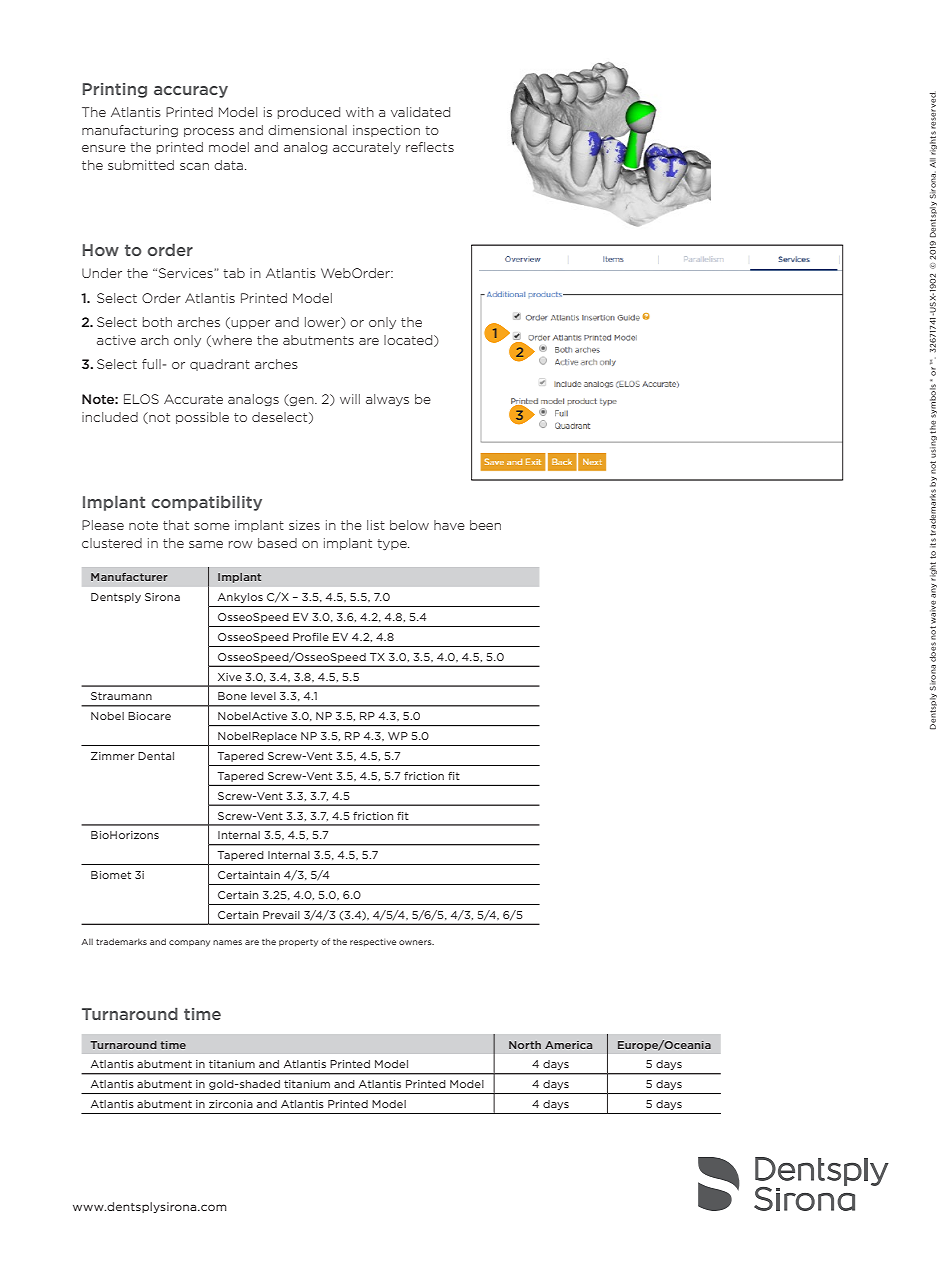  What do you see at coordinates (129, 577) in the page?
I see `Manufacturer` at bounding box center [129, 577].
